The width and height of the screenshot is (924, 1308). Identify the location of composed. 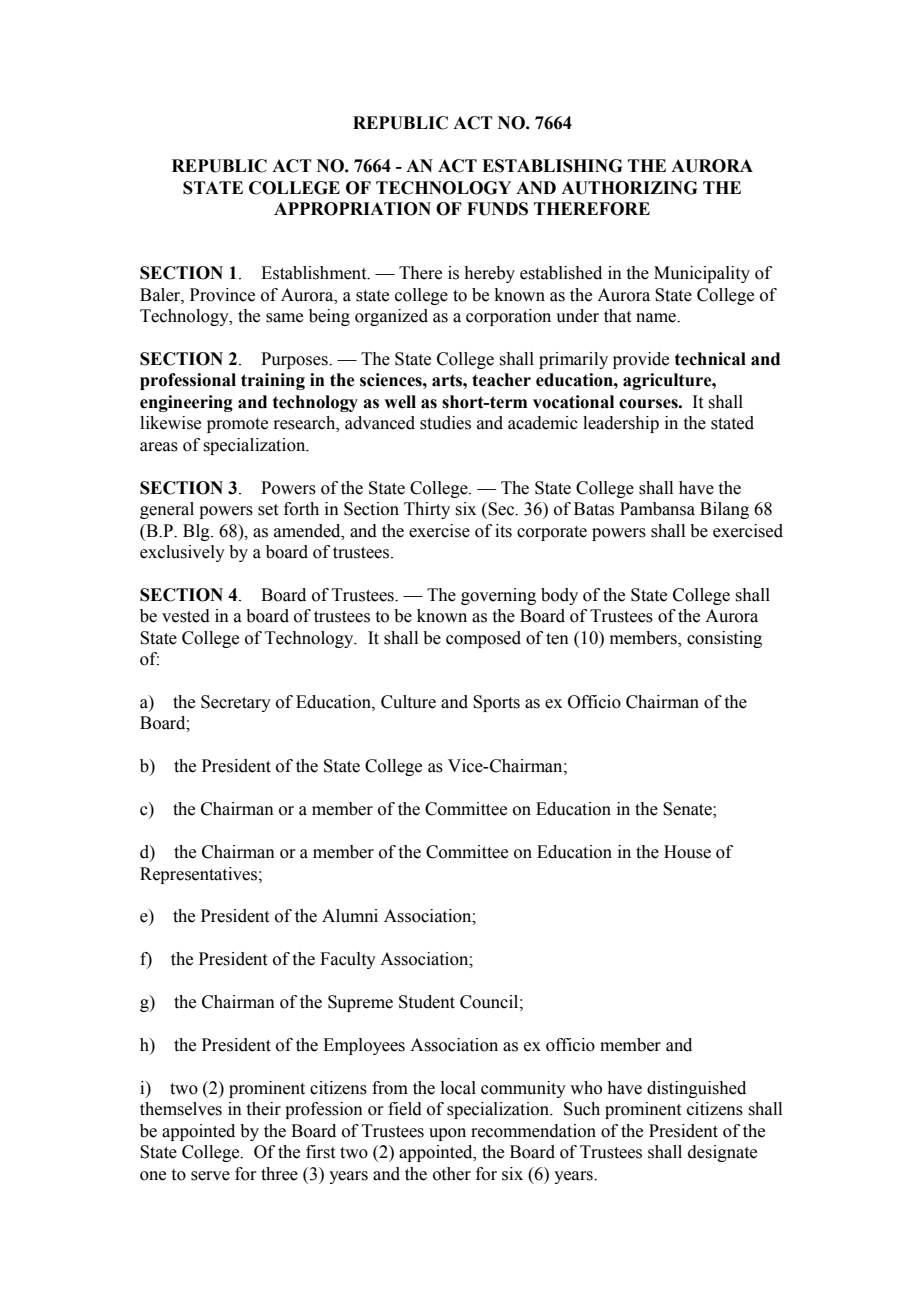
(483, 639).
